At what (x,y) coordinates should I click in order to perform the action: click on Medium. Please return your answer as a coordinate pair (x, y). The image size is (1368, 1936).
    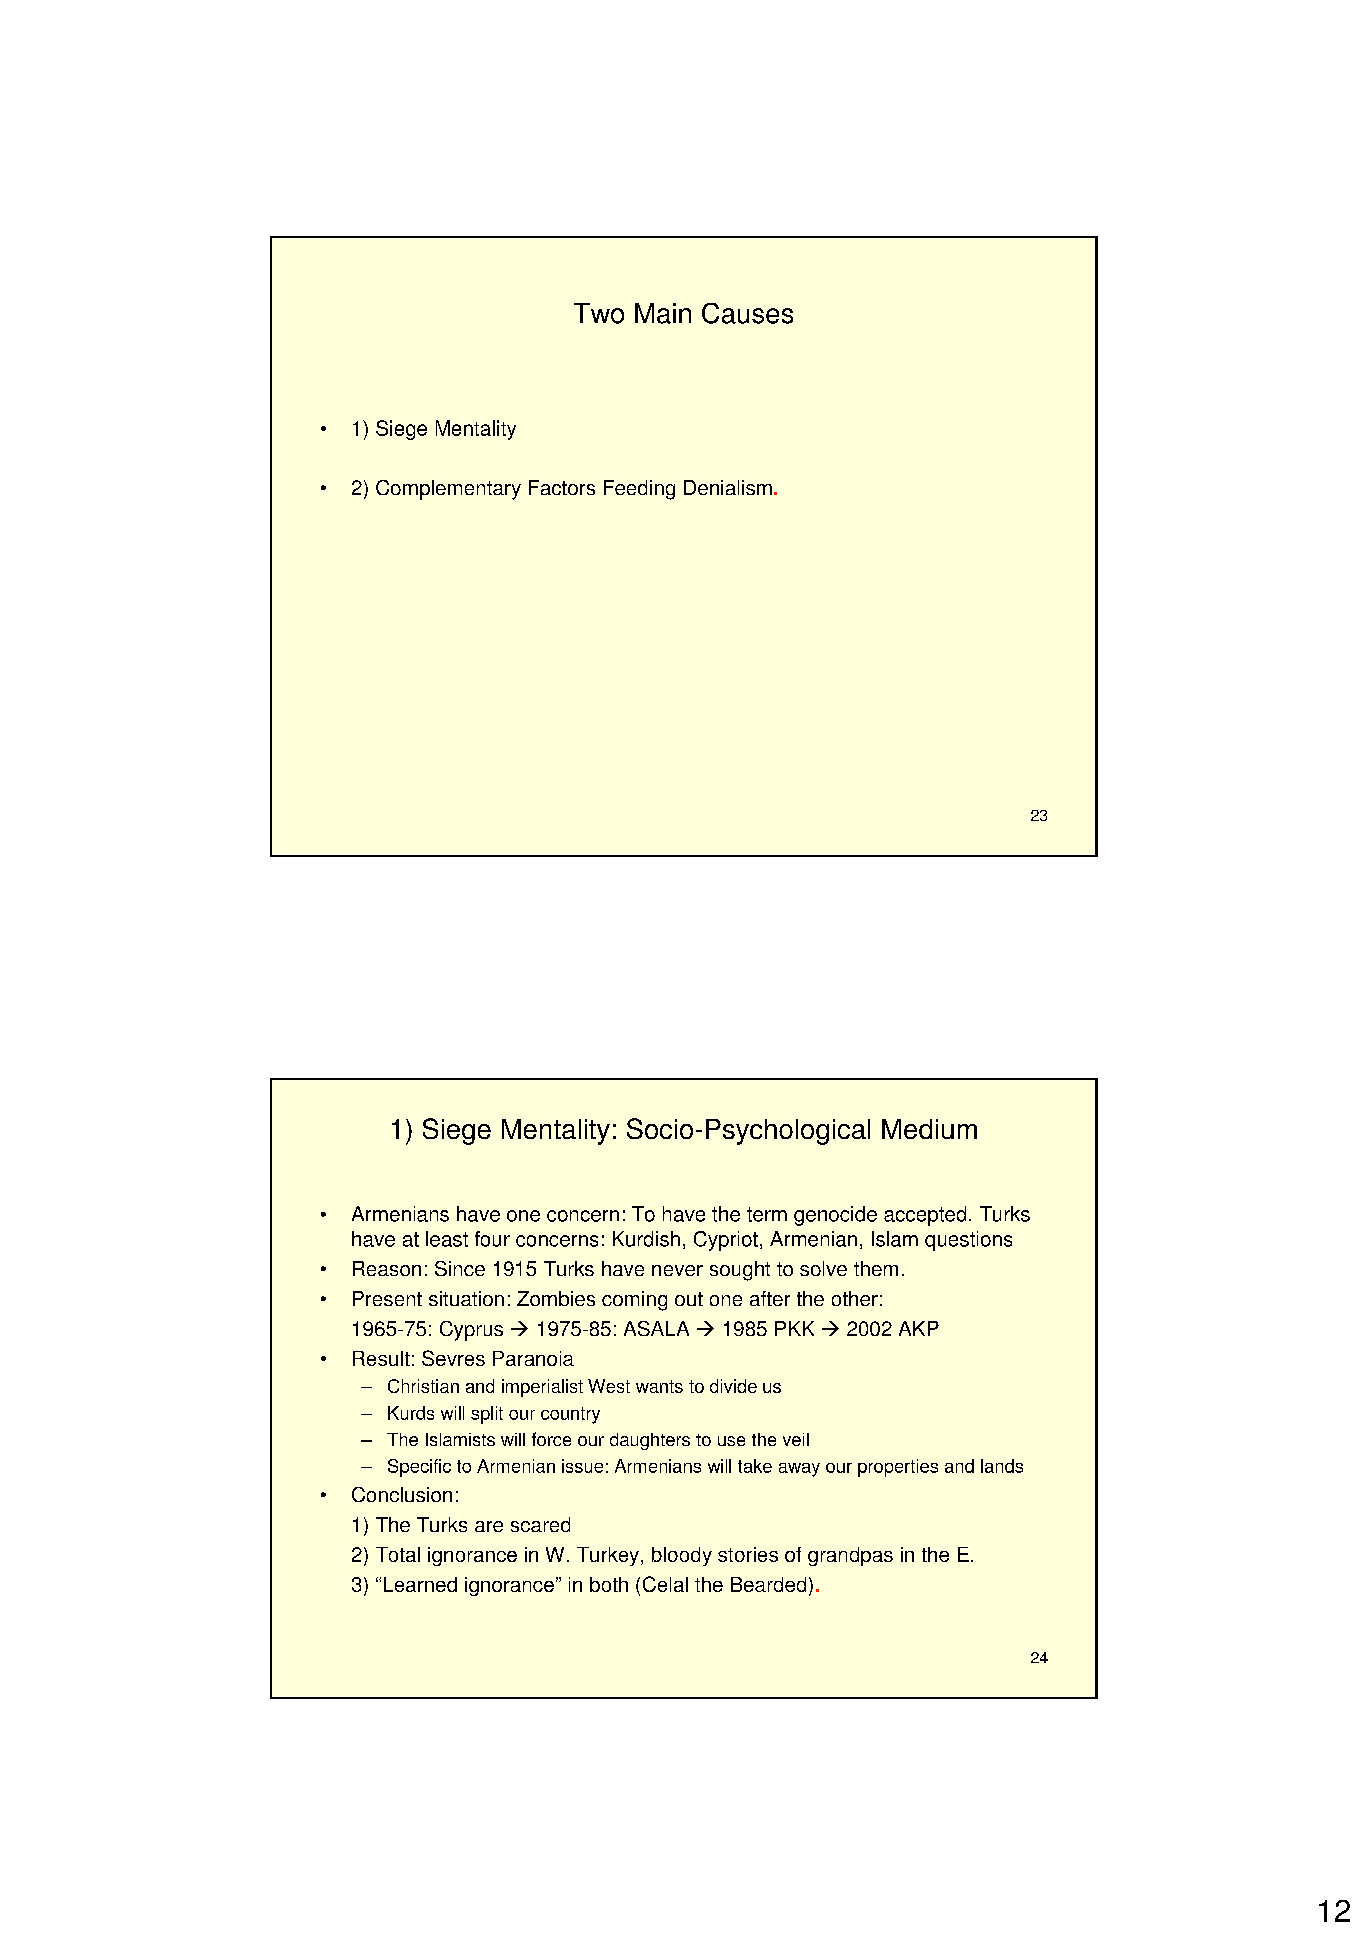
    Looking at the image, I should click on (929, 1129).
